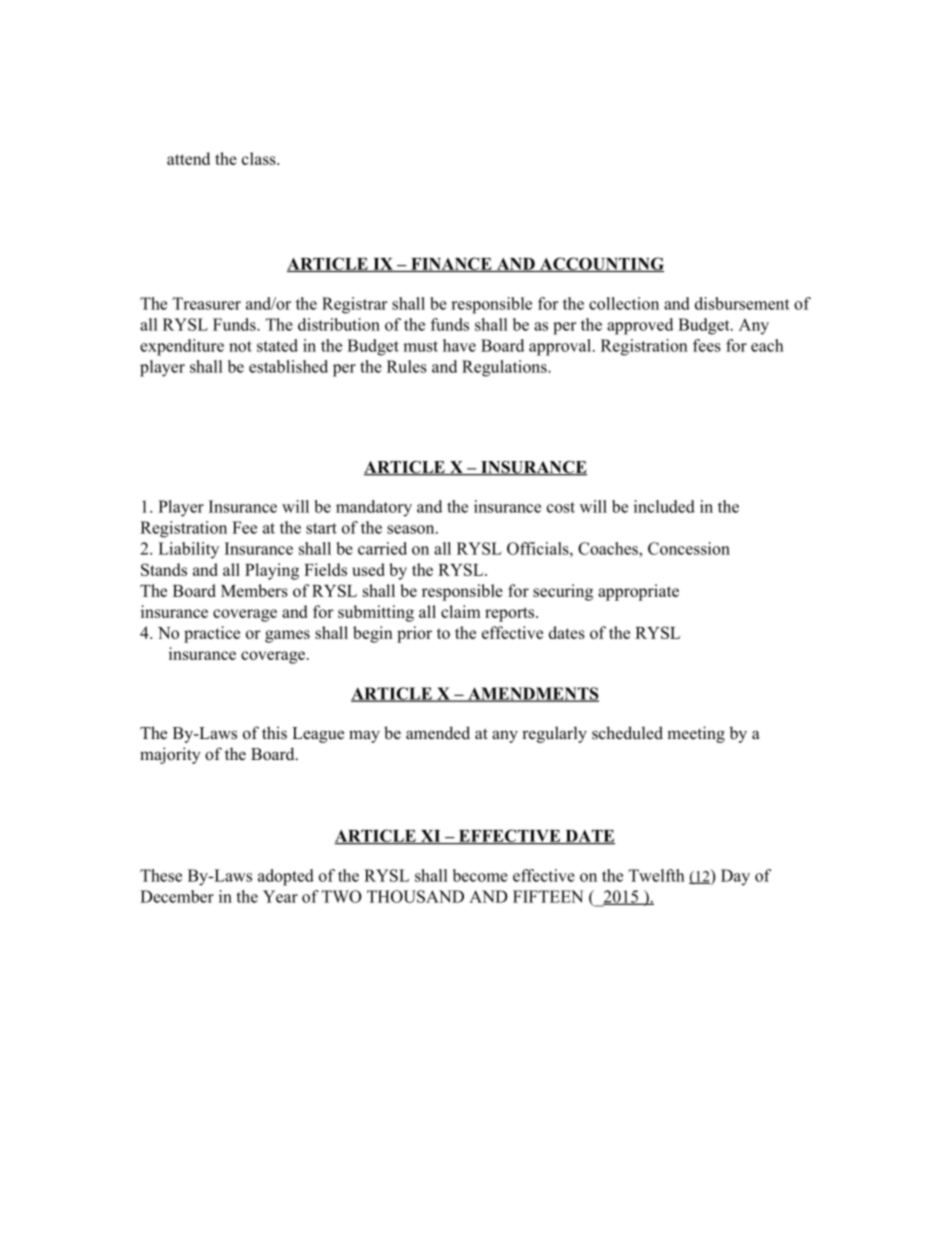  Describe the element at coordinates (188, 550) in the page. I see `Liability` at that location.
